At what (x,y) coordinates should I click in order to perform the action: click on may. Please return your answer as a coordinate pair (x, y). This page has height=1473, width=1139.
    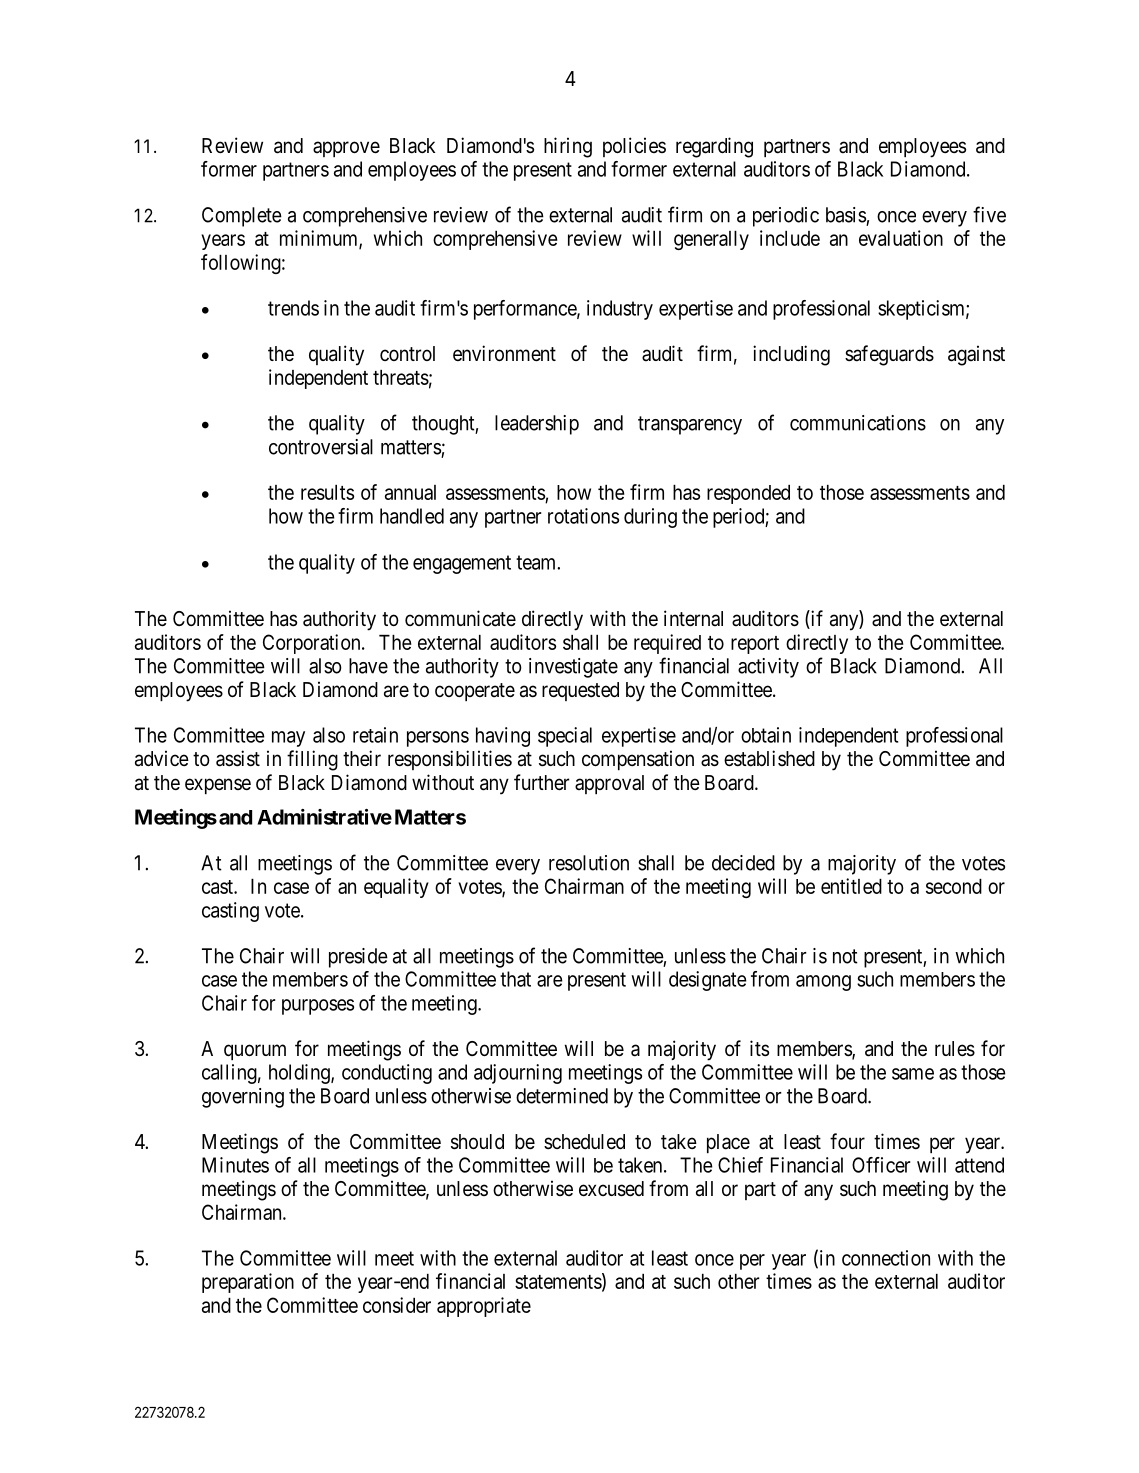
    Looking at the image, I should click on (288, 739).
